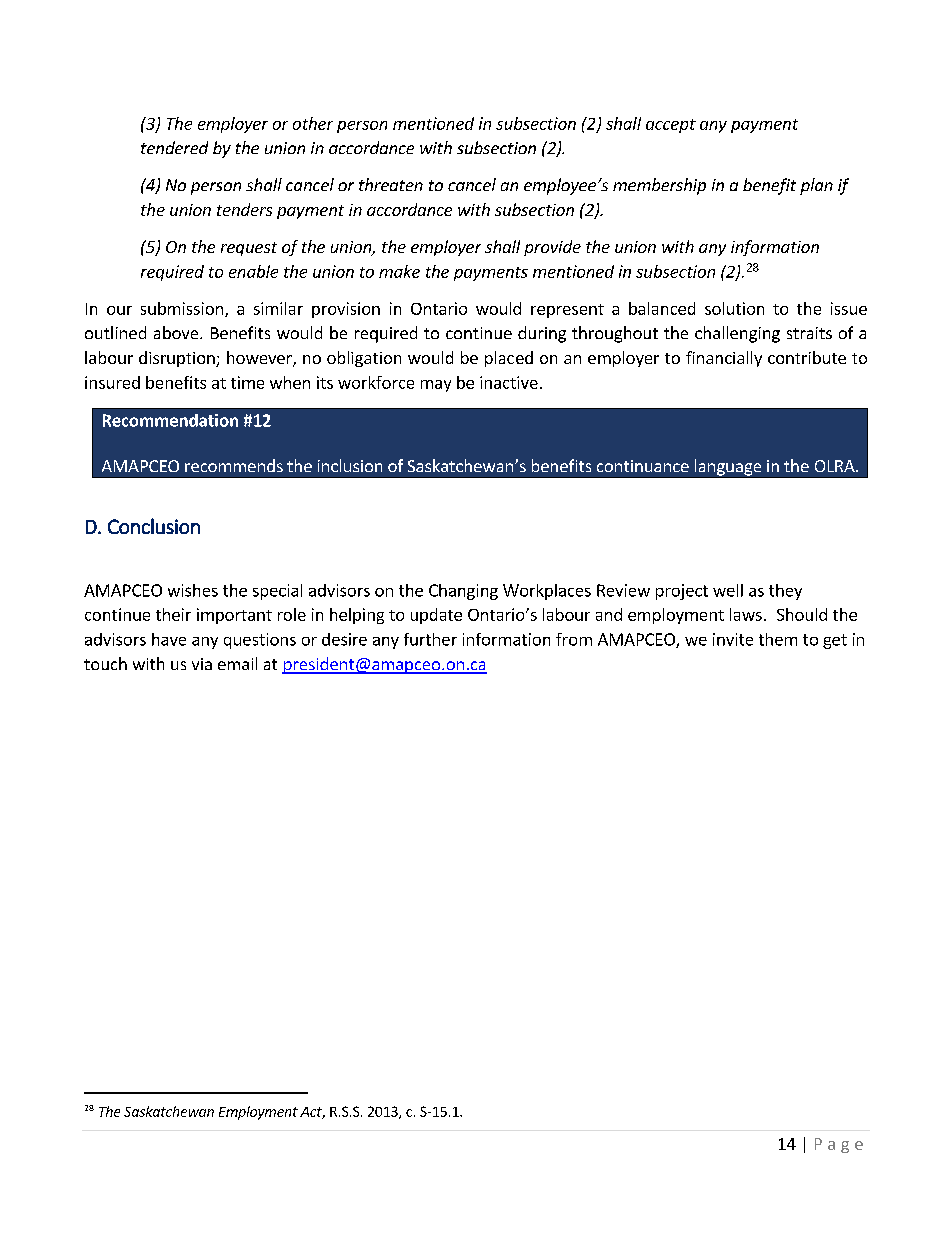 The width and height of the screenshot is (952, 1233). What do you see at coordinates (182, 308) in the screenshot?
I see `submission` at bounding box center [182, 308].
